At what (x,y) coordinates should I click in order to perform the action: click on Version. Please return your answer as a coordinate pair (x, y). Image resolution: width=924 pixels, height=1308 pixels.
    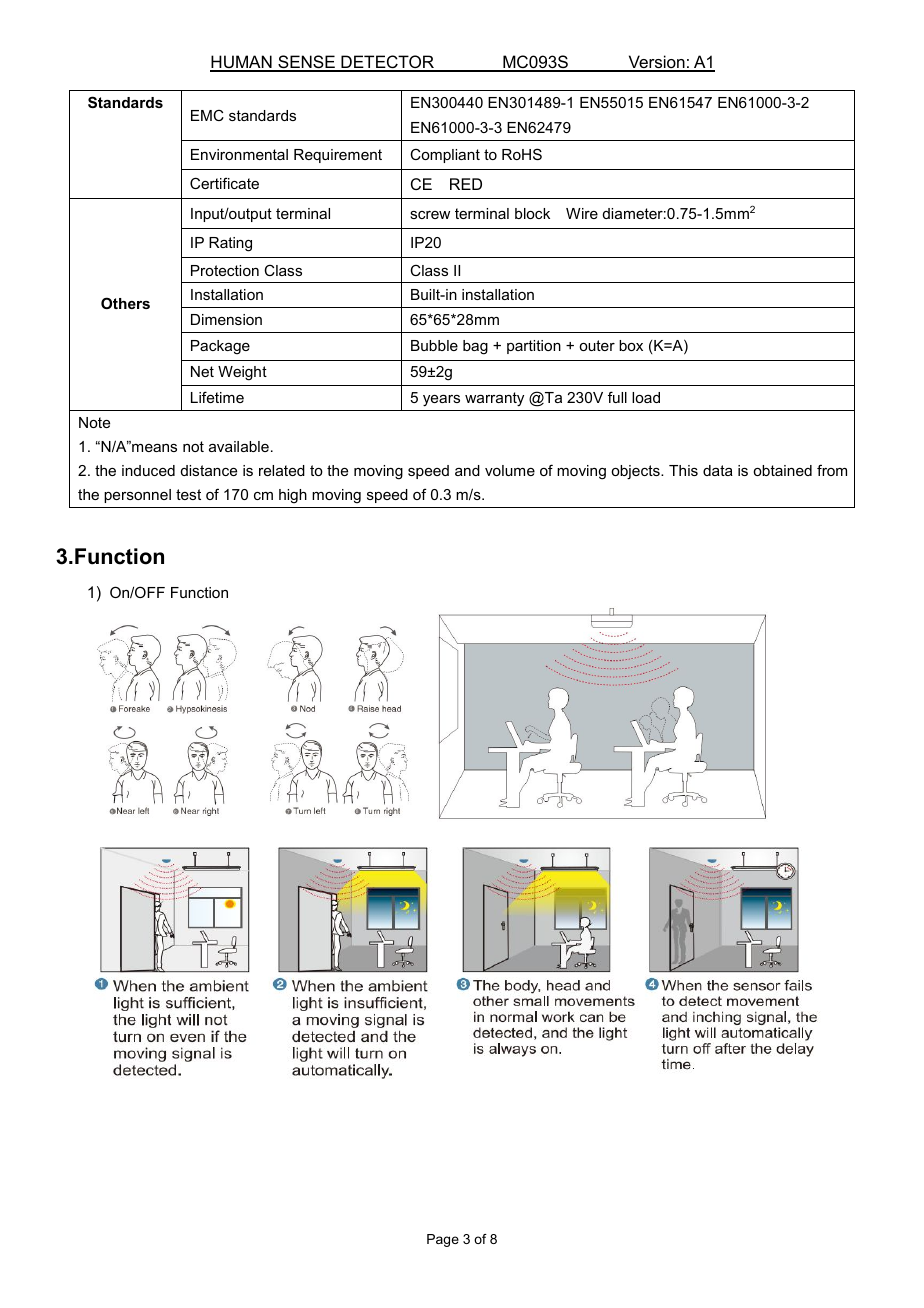
    Looking at the image, I should click on (656, 63).
